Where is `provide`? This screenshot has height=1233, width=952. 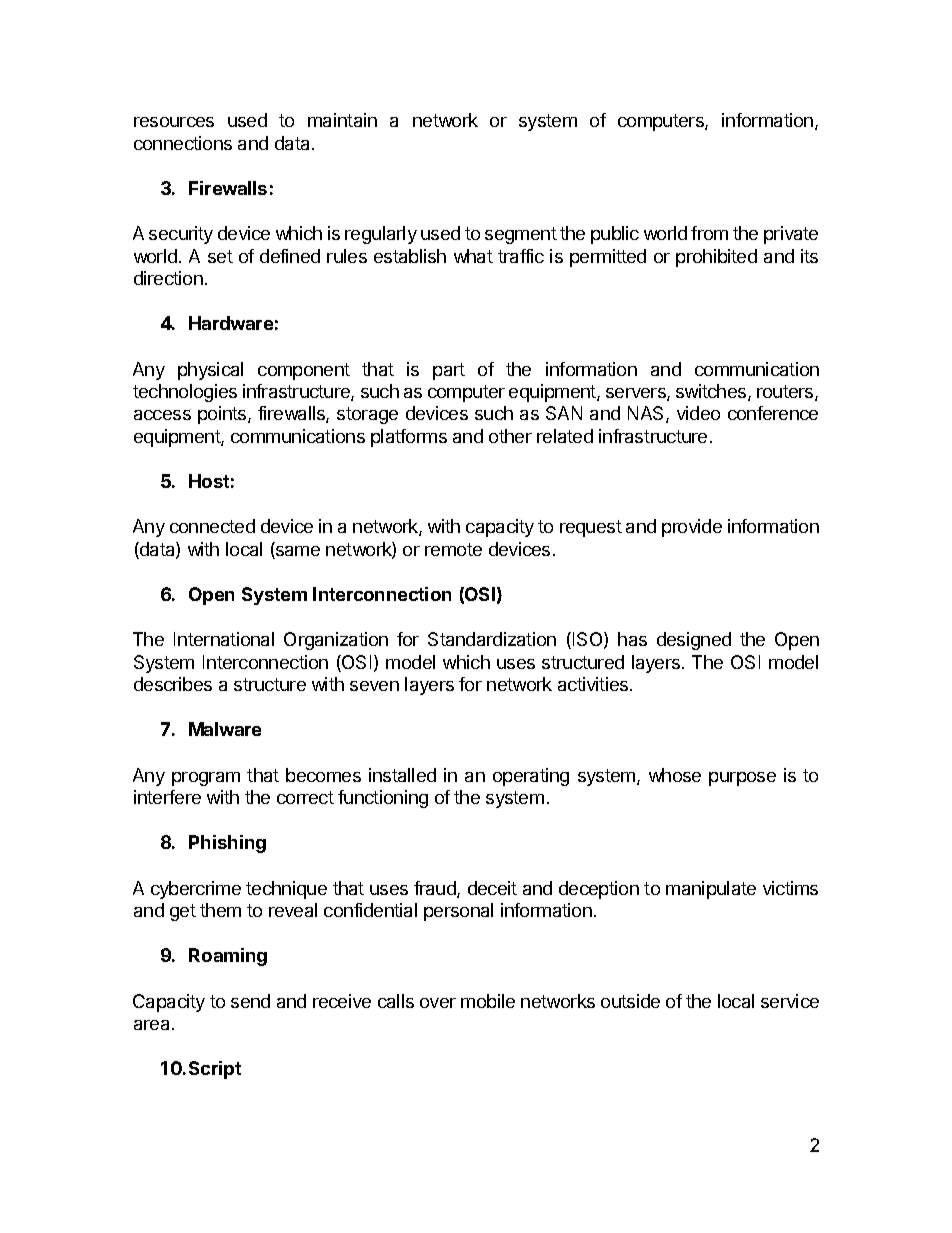
provide is located at coordinates (692, 528).
